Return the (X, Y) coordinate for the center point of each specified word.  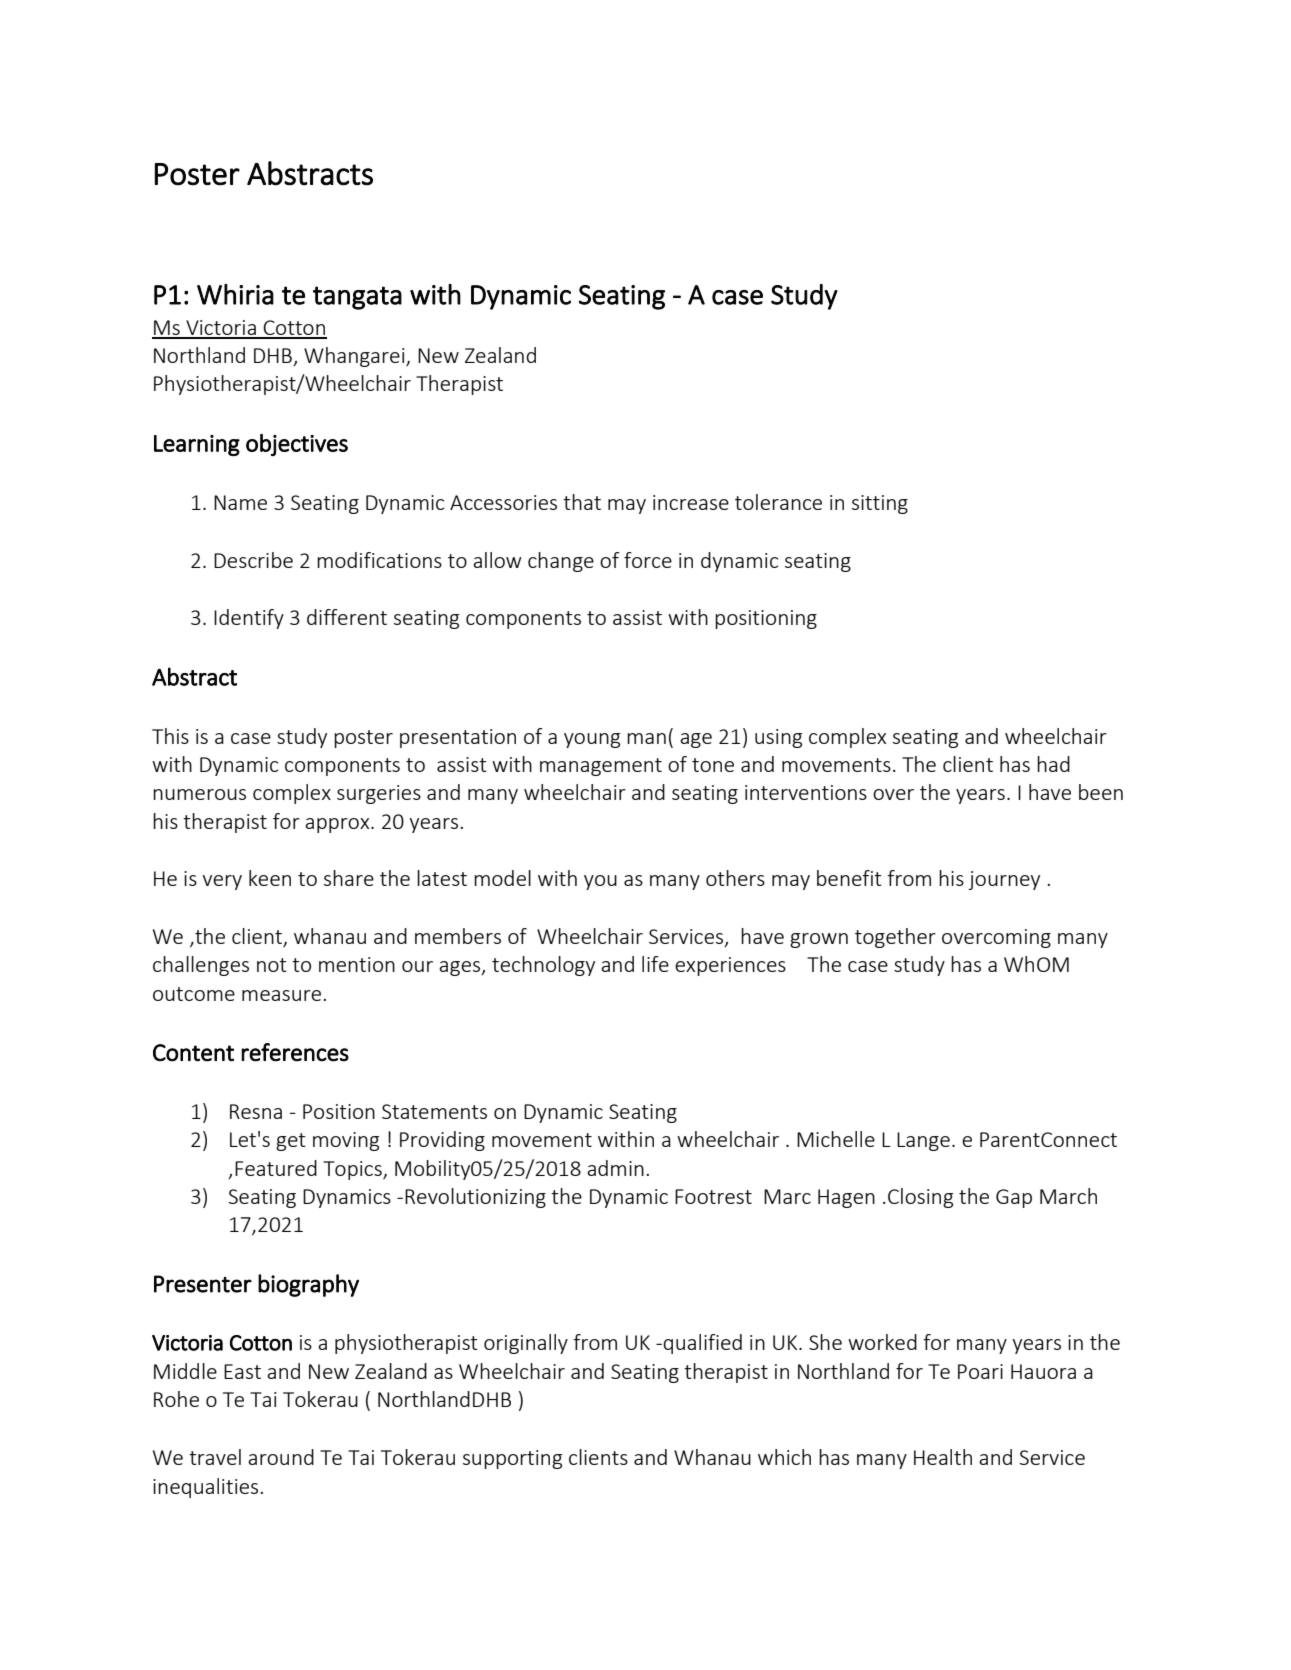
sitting (880, 504)
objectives (297, 445)
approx (338, 825)
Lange (923, 1141)
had (1053, 764)
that (582, 502)
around (281, 1457)
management (601, 767)
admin (615, 1168)
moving (346, 1141)
